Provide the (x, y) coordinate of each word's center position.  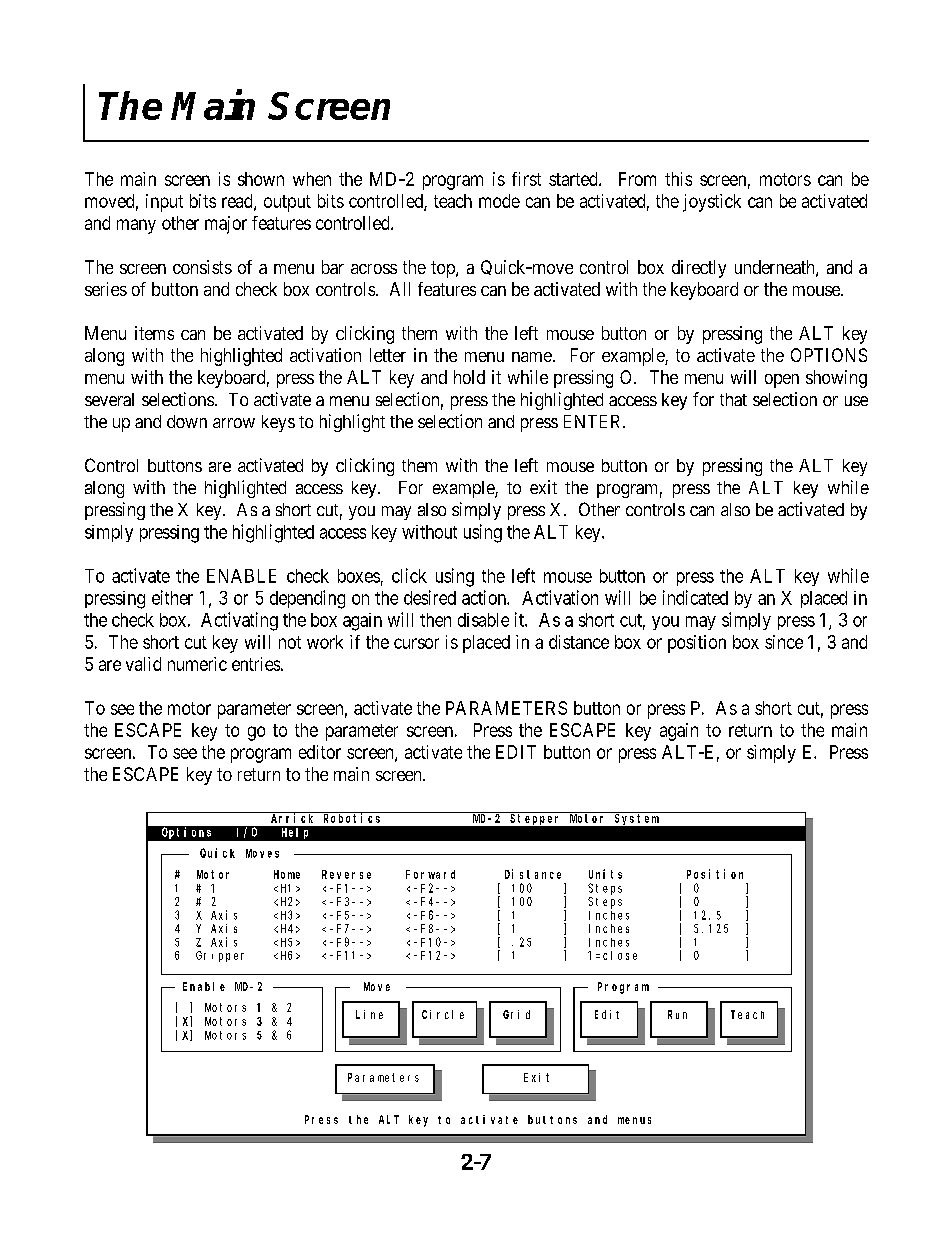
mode (499, 201)
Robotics (353, 817)
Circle (443, 1014)
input (164, 203)
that (733, 399)
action (485, 597)
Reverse (346, 874)
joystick (712, 203)
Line (369, 1014)
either (172, 597)
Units (605, 874)
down (187, 421)
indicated (695, 597)
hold (469, 377)
